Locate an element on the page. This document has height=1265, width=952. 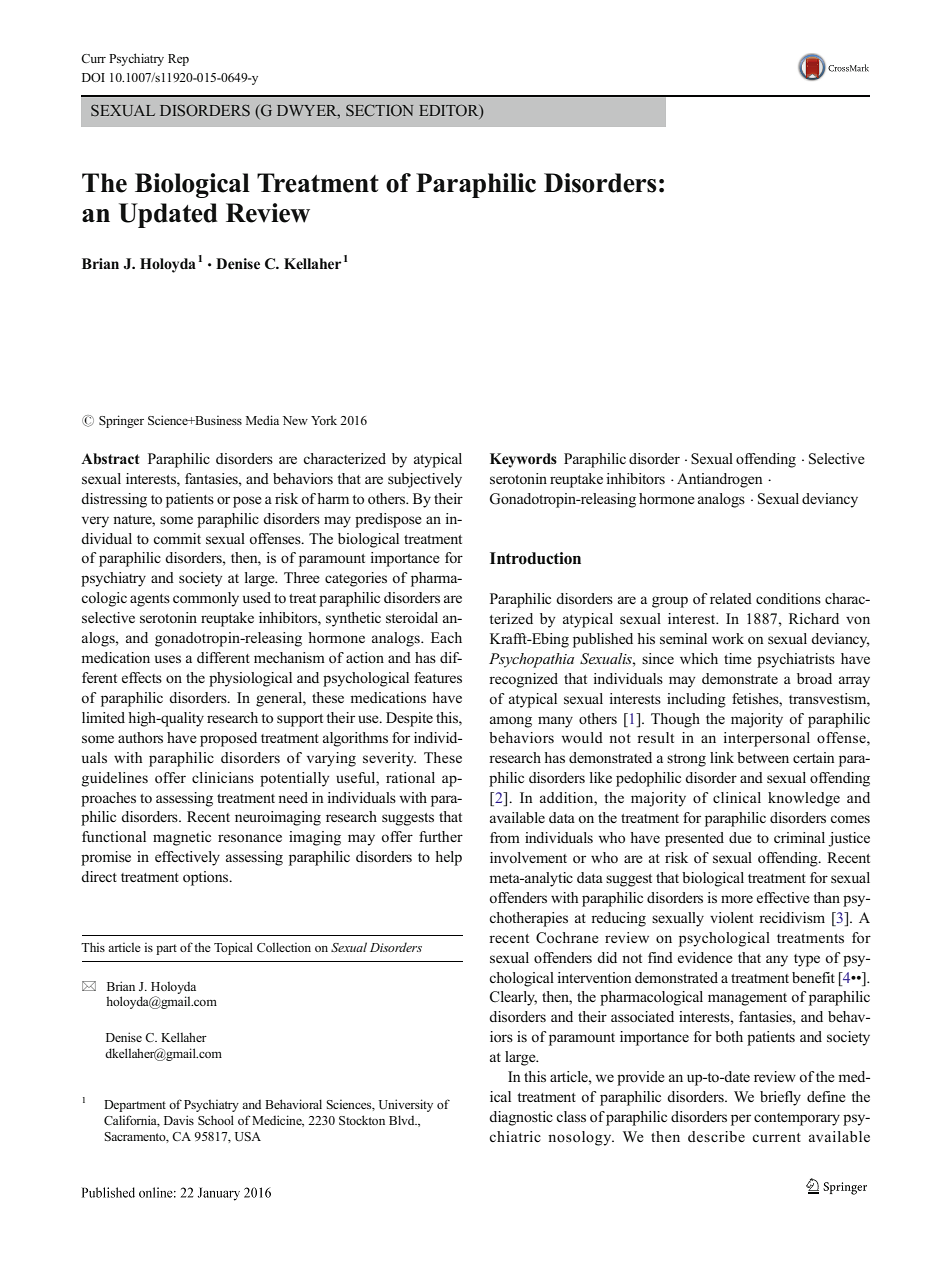
Rep is located at coordinates (178, 60).
